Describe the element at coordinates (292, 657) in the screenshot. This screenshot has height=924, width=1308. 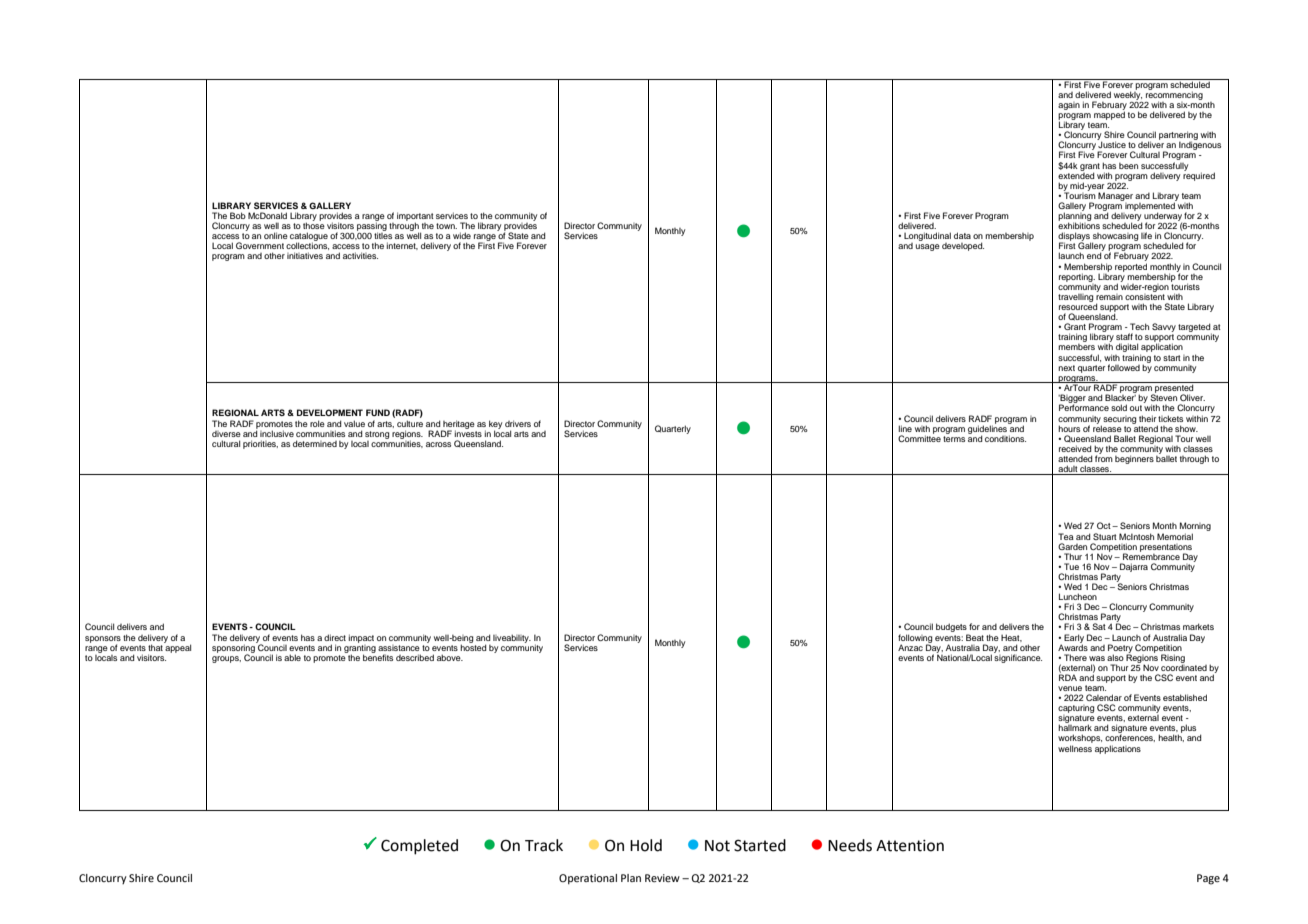
I see `able` at that location.
